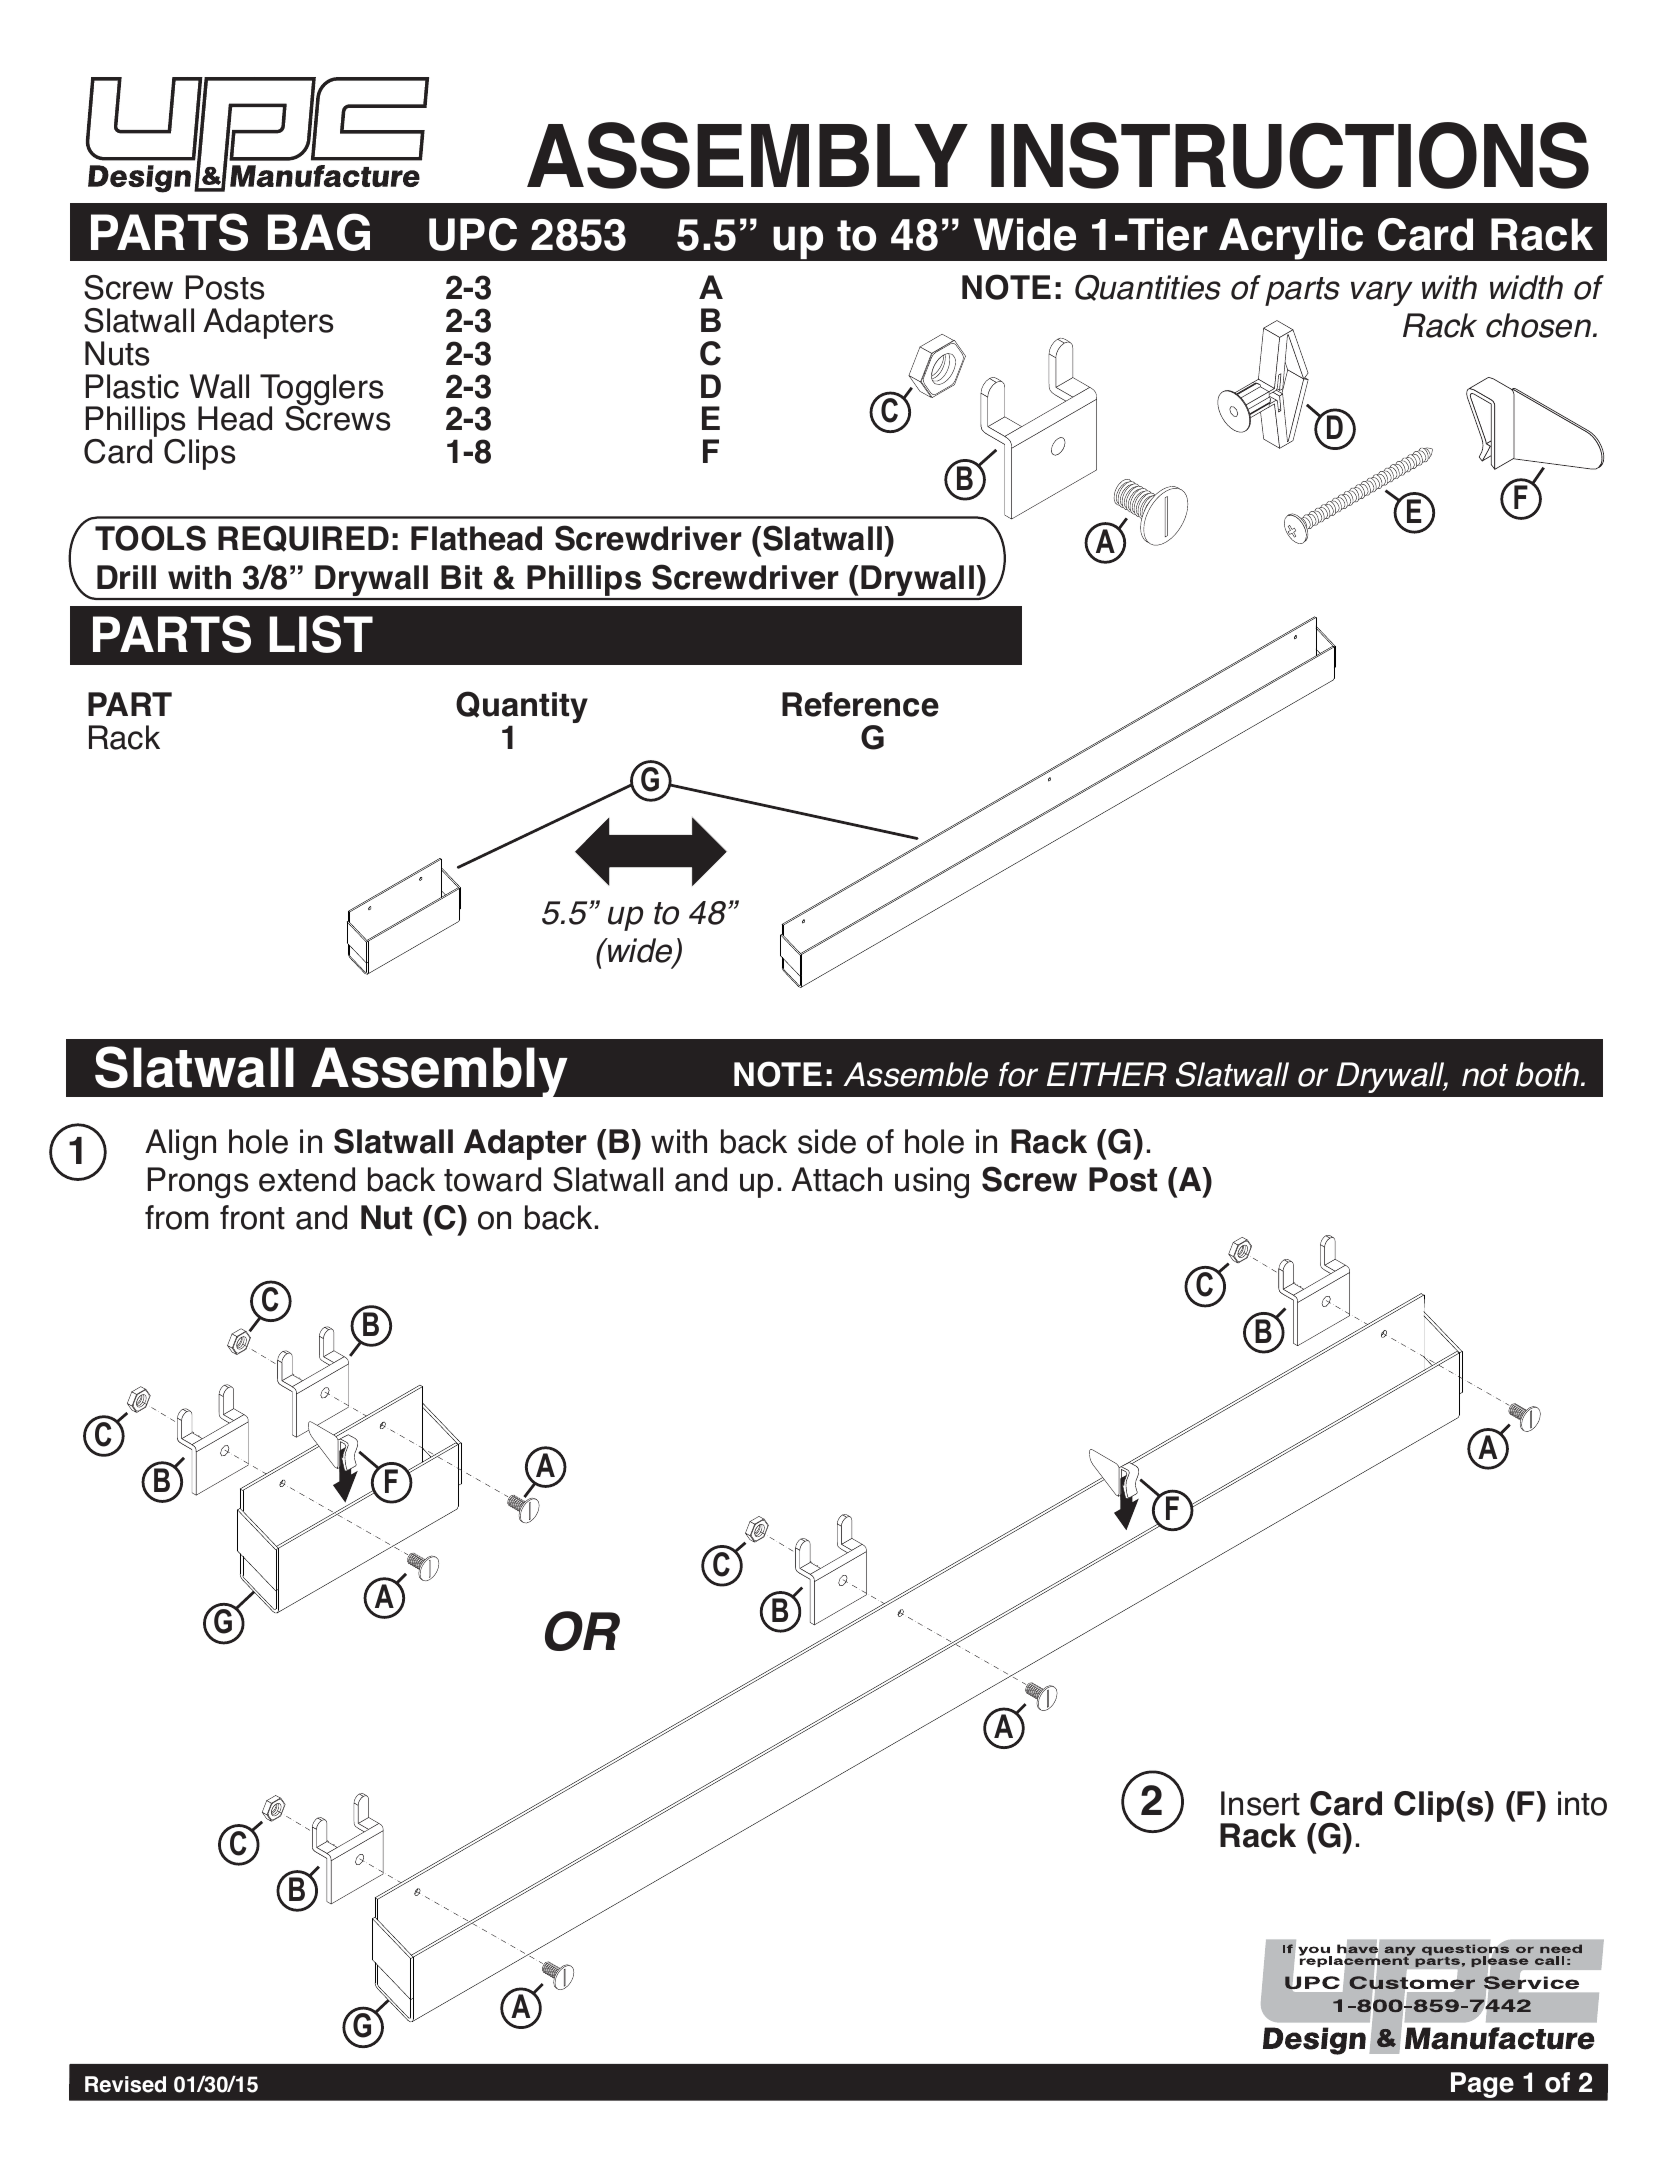 Image resolution: width=1674 pixels, height=2167 pixels. Describe the element at coordinates (1148, 288) in the page. I see `Quantities` at that location.
